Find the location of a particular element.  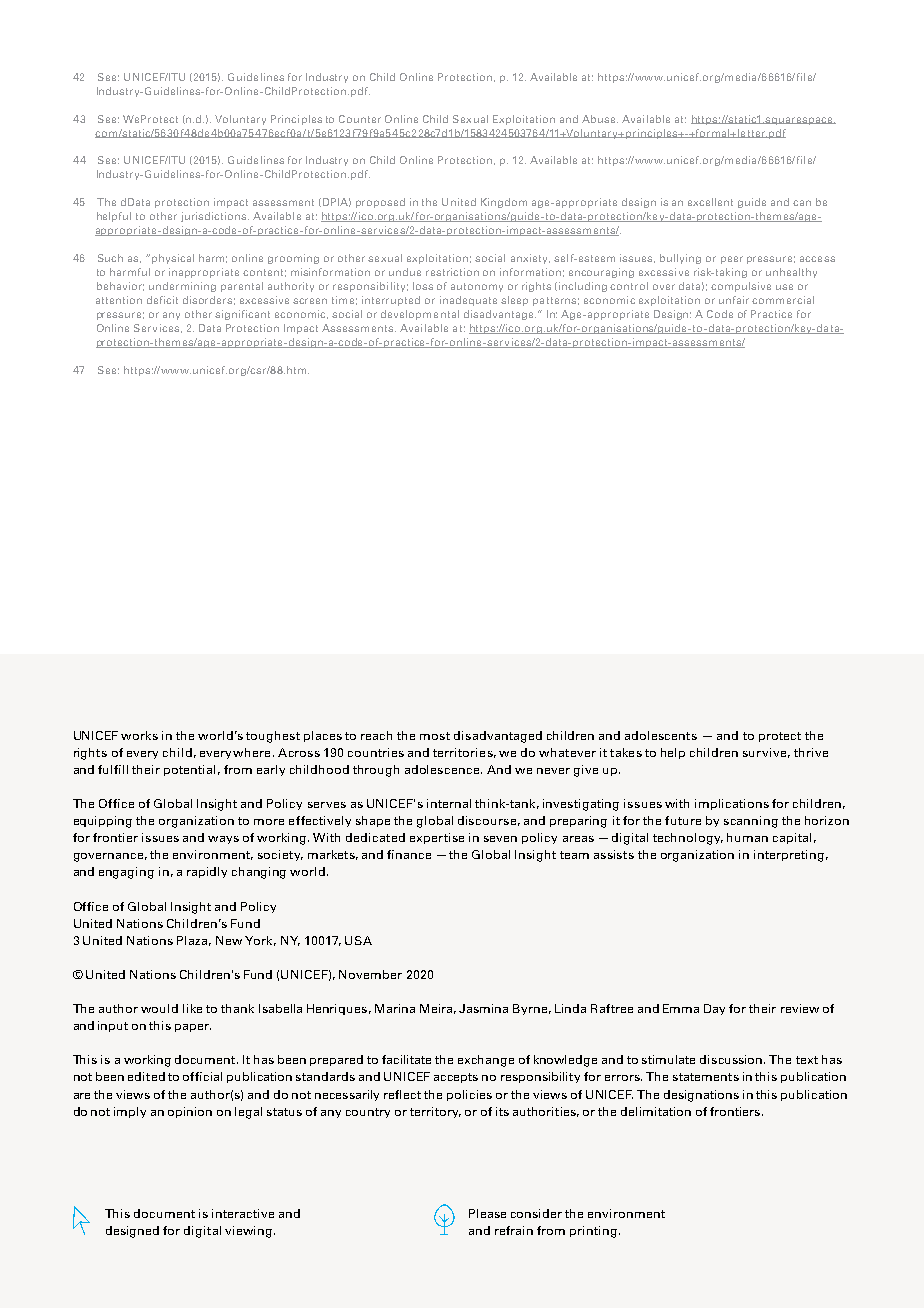

Please is located at coordinates (487, 1213).
